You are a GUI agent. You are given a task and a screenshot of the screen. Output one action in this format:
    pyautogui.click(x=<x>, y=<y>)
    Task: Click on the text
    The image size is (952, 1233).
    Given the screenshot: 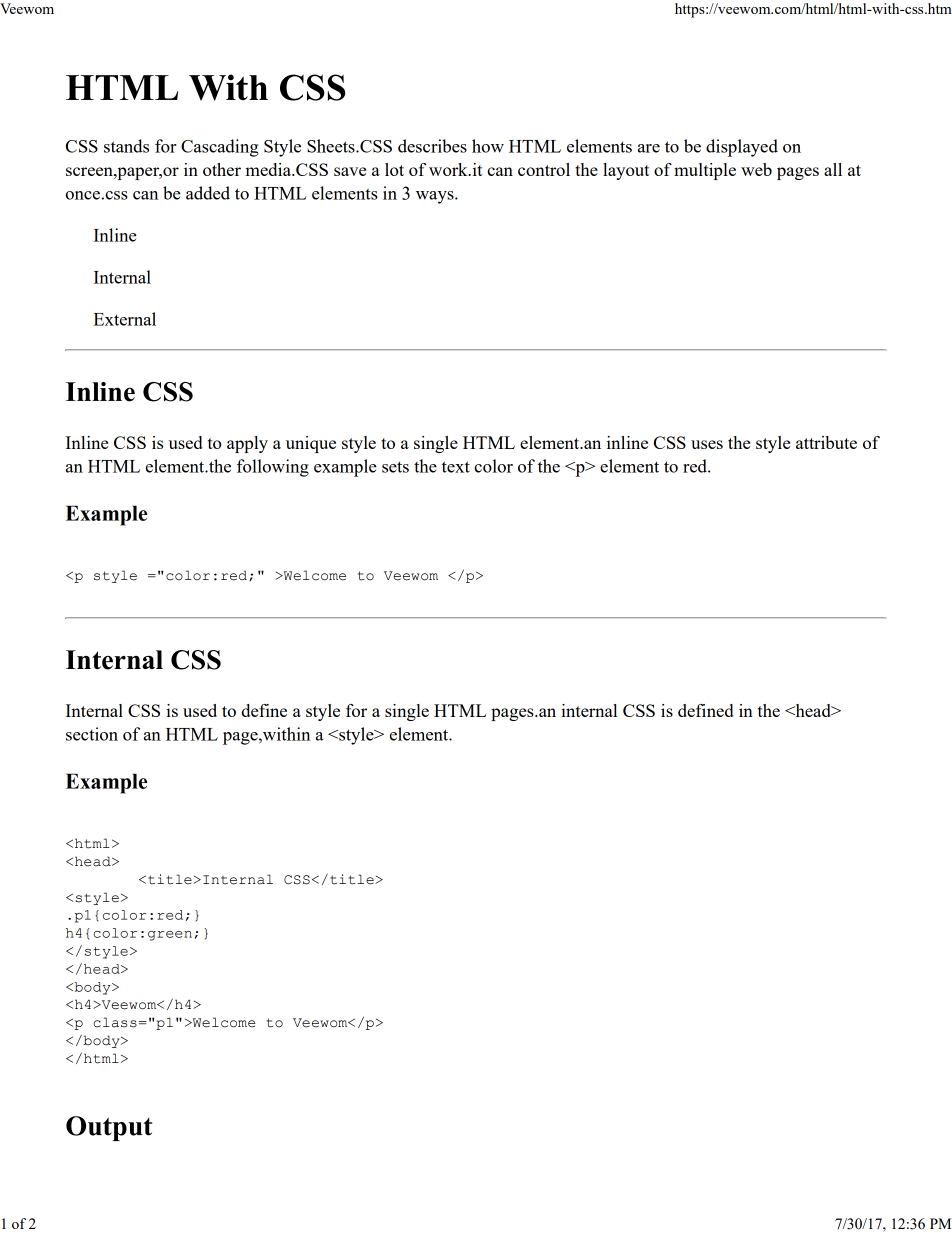 What is the action you would take?
    pyautogui.click(x=456, y=467)
